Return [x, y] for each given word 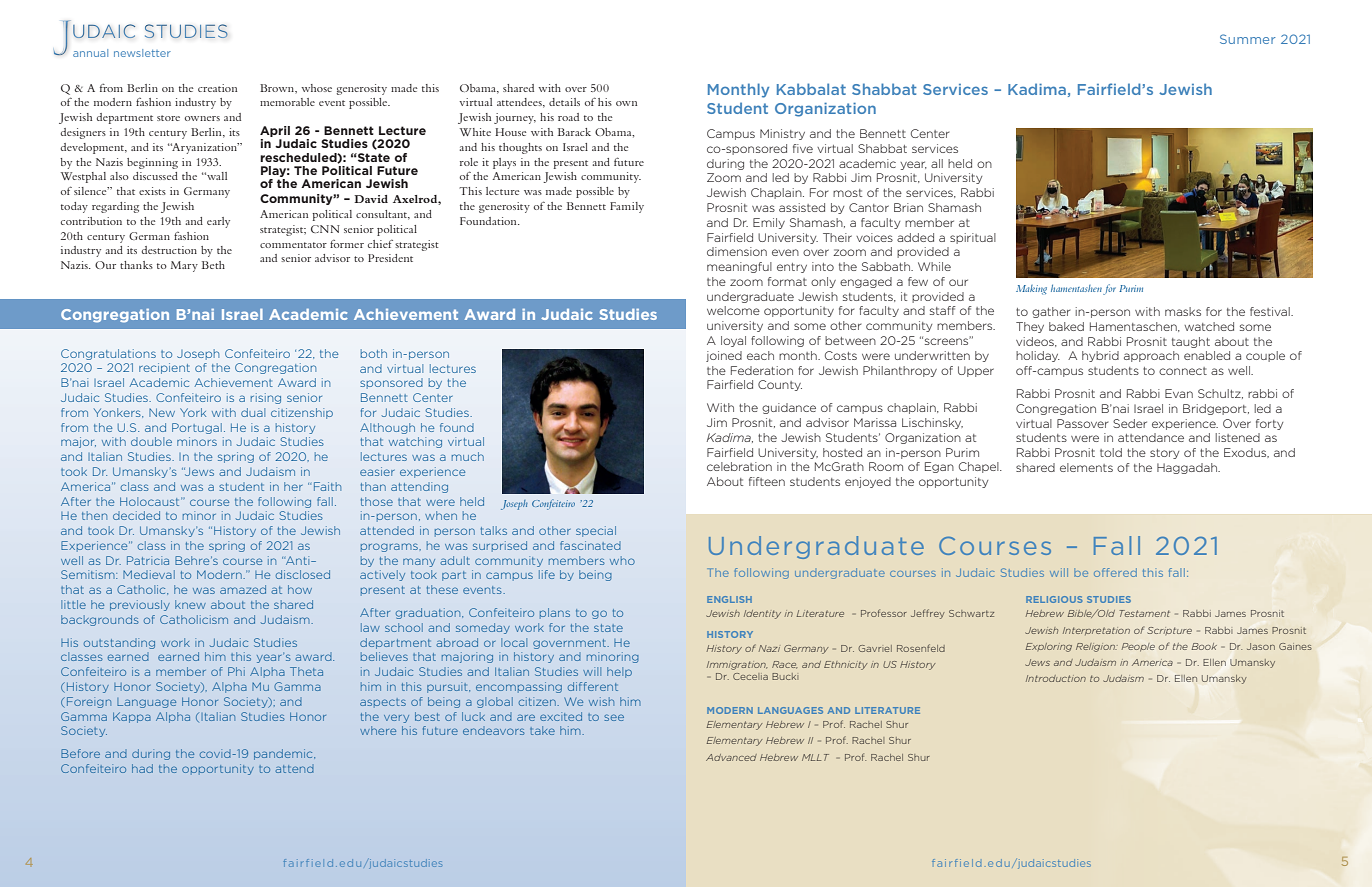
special [596, 531]
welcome [733, 310]
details [564, 102]
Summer [1248, 39]
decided [136, 515]
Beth [213, 265]
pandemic [284, 754]
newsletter [142, 53]
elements [1086, 467]
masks [1183, 311]
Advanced [731, 757]
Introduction [1056, 678]
